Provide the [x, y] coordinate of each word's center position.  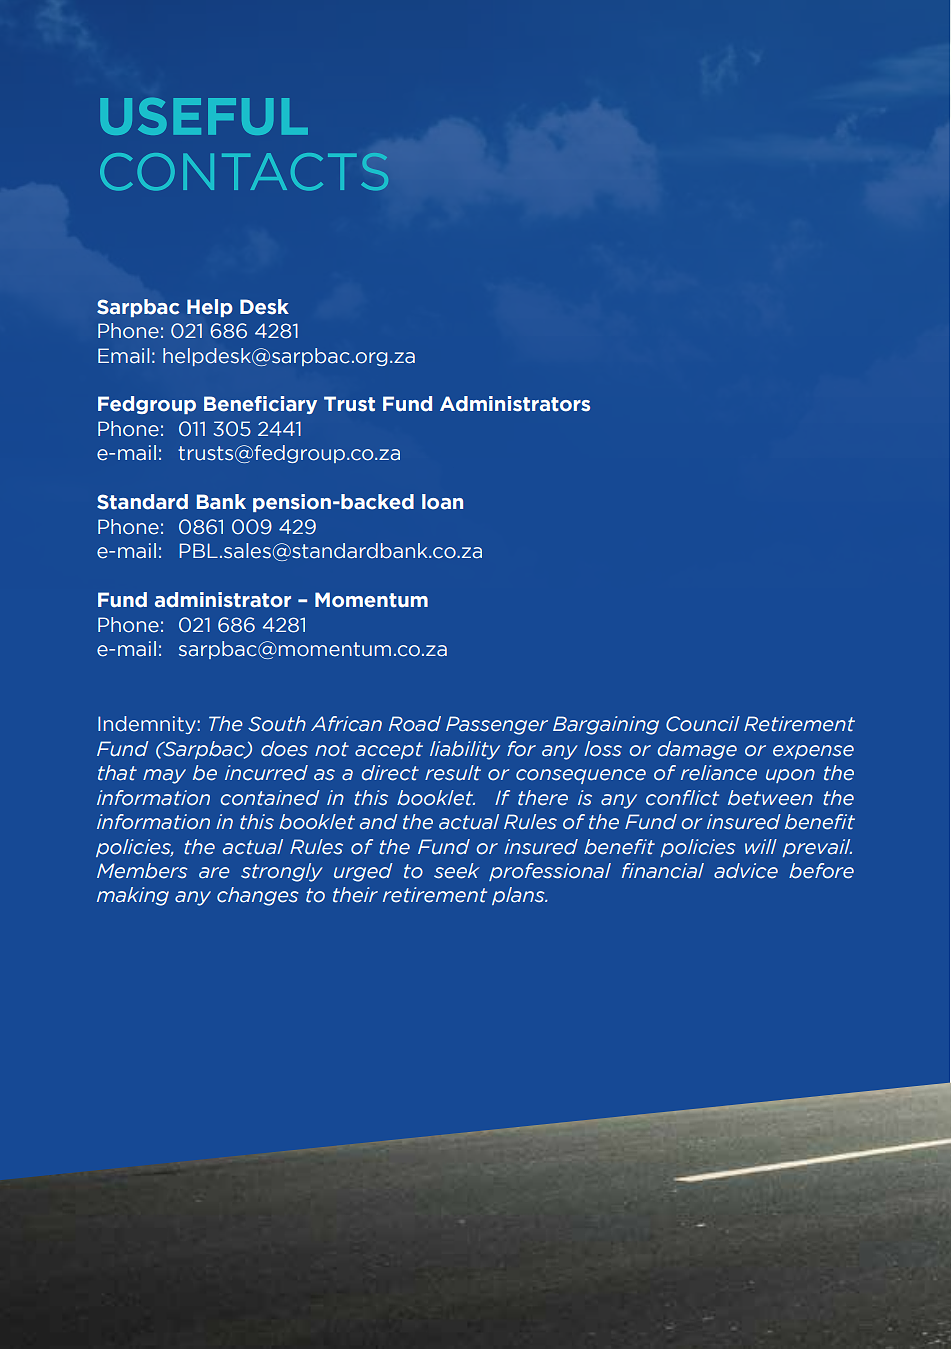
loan [442, 502]
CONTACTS [244, 172]
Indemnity [148, 725]
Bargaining [606, 725]
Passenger [497, 725]
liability [465, 750]
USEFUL [204, 116]
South [277, 724]
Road [415, 724]
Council [703, 724]
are [214, 873]
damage [697, 750]
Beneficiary [260, 405]
